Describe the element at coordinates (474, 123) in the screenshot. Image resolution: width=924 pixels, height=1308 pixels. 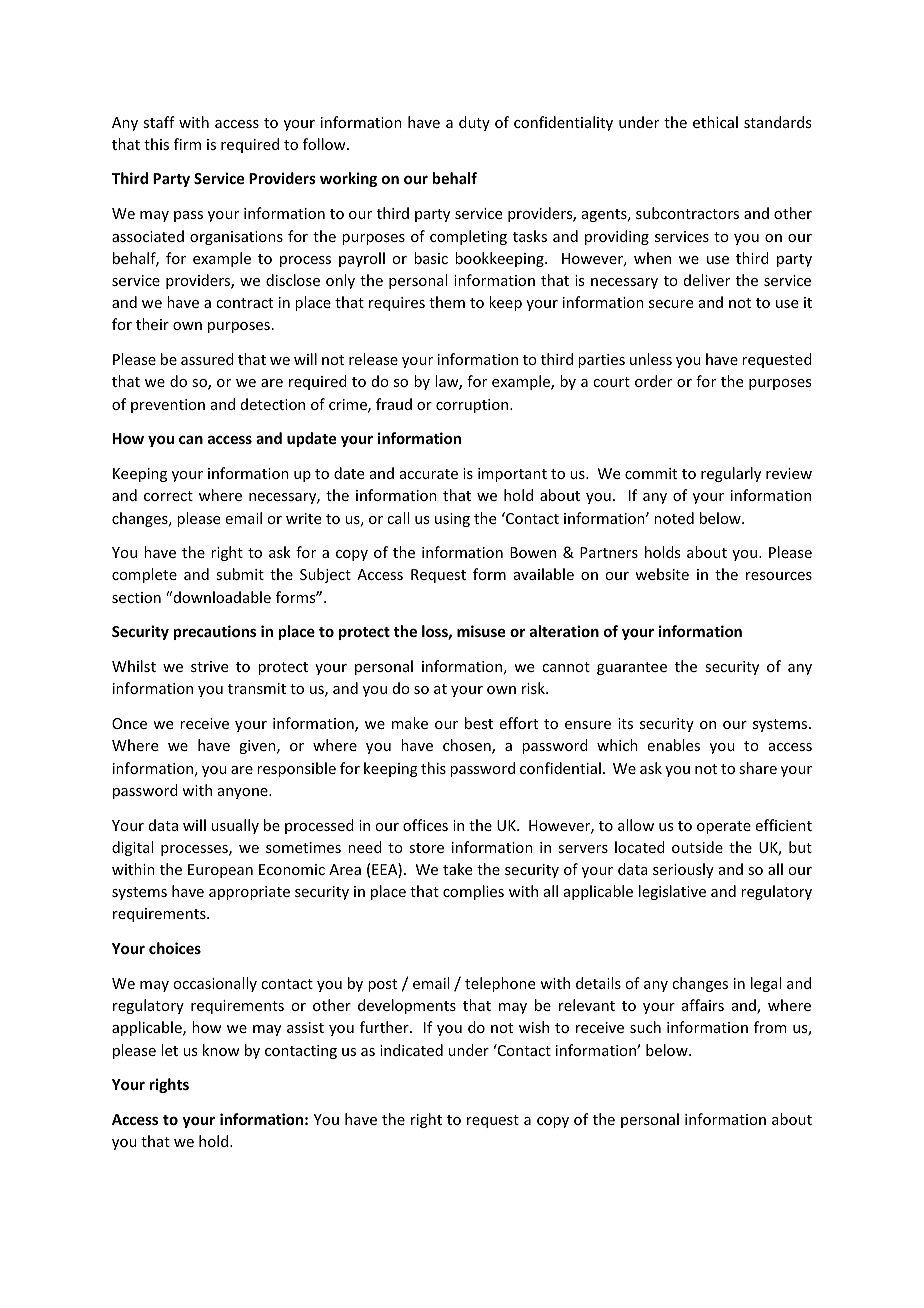
I see `duty` at that location.
